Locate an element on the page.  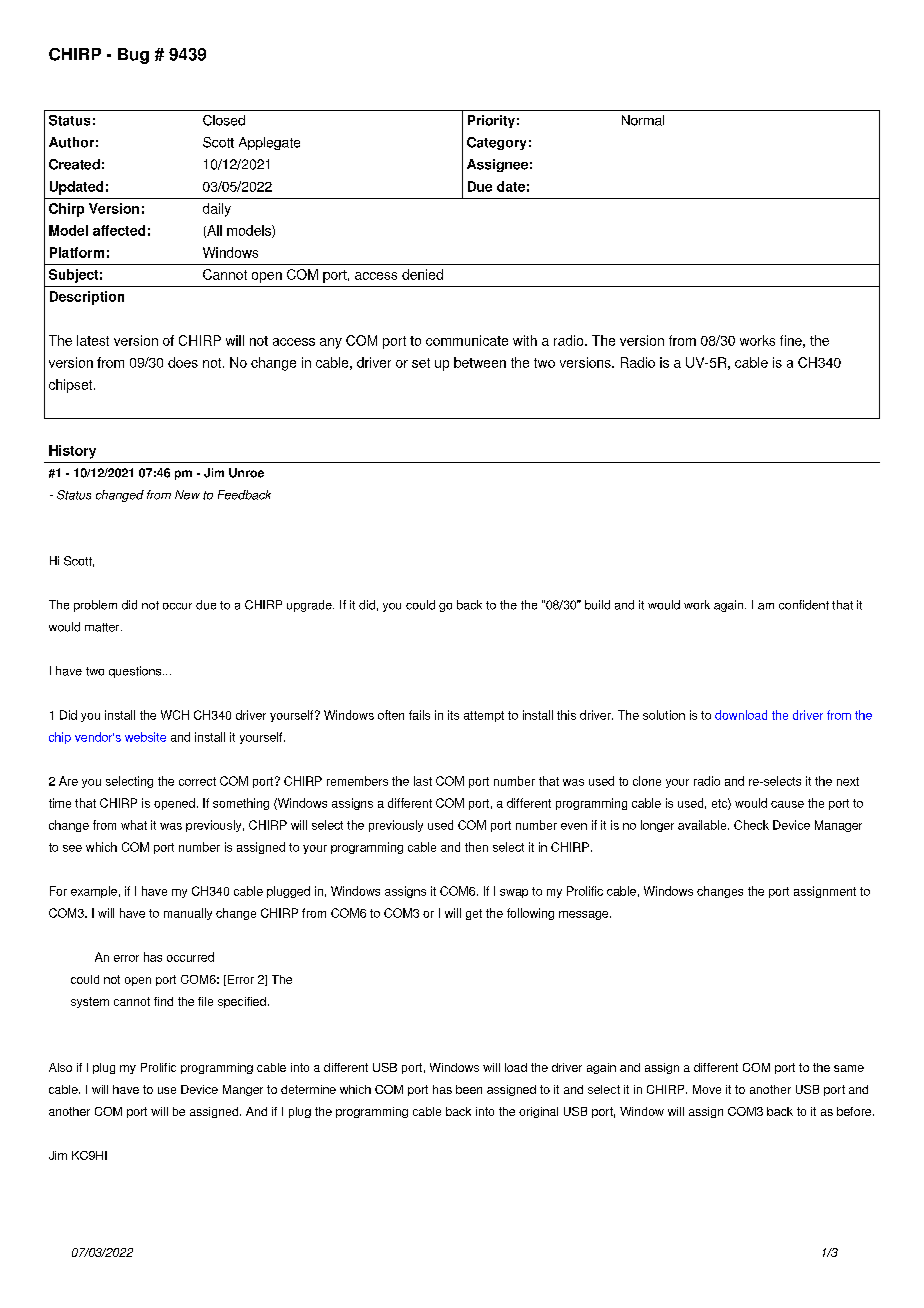
cause is located at coordinates (787, 804).
